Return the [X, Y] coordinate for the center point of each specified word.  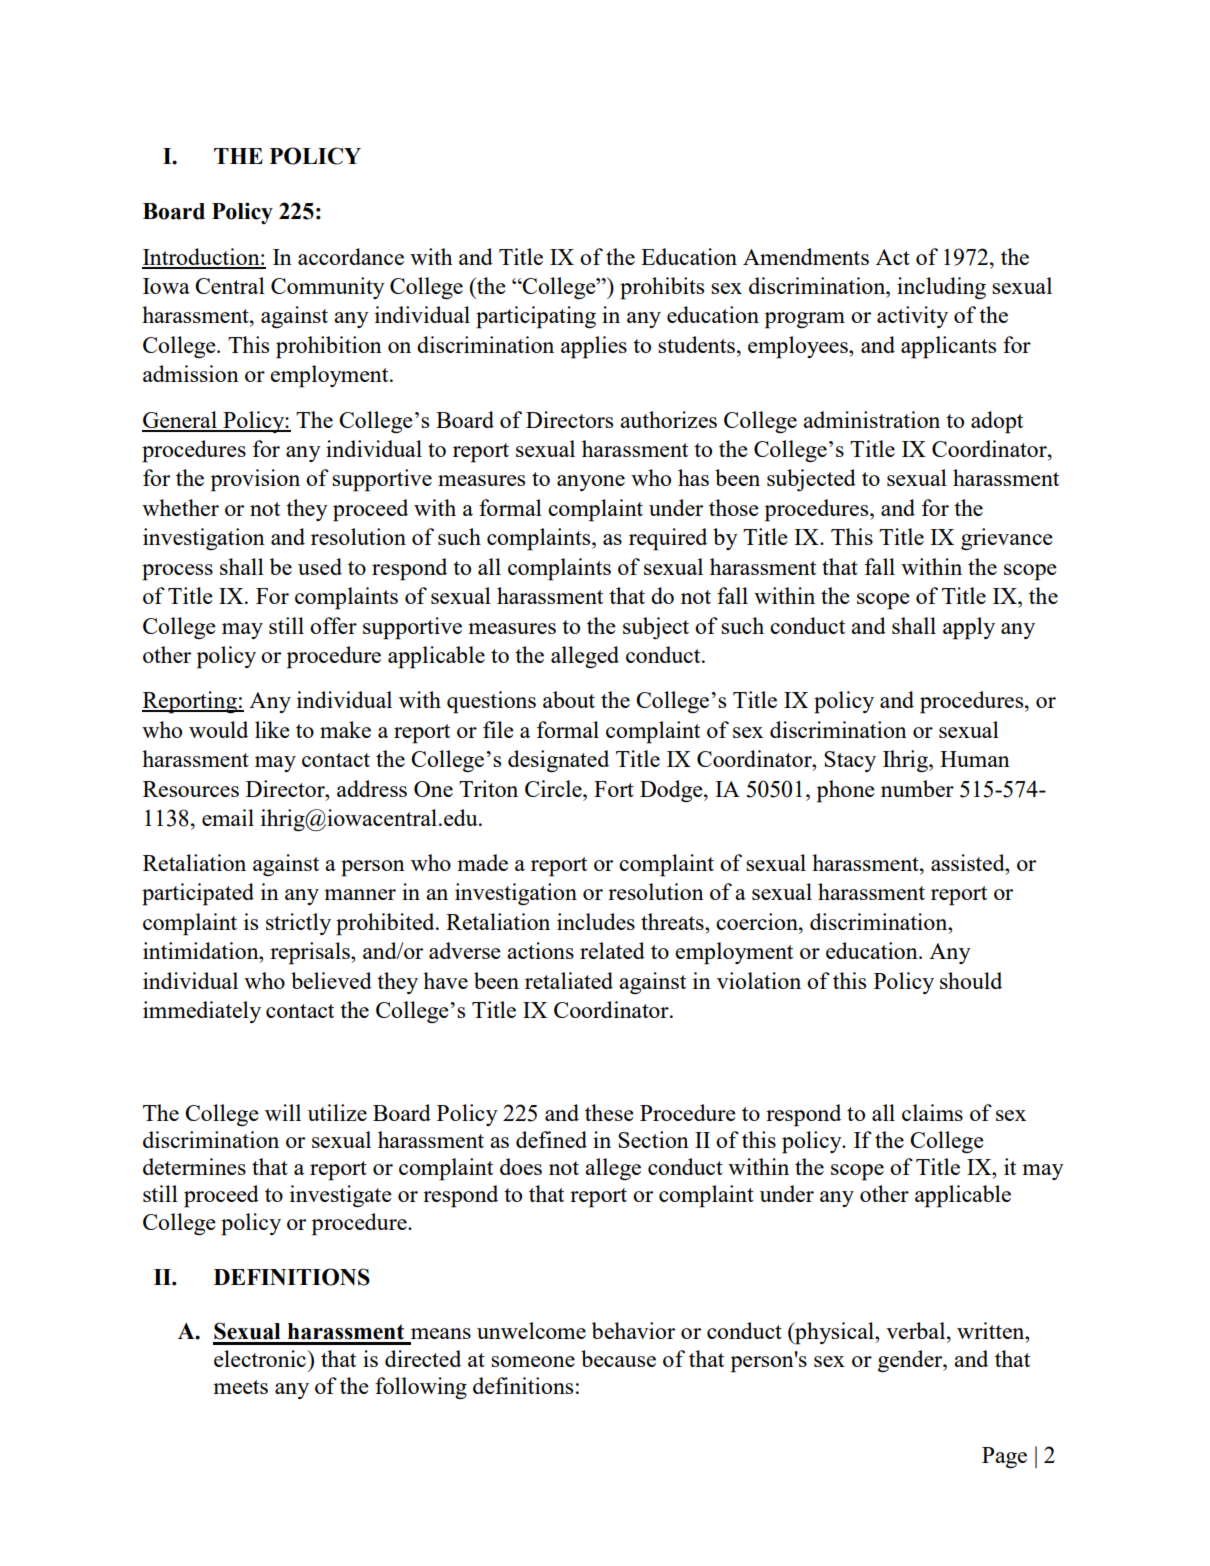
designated [558, 761]
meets [240, 1387]
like [272, 729]
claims [932, 1112]
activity [912, 317]
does [521, 1166]
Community [328, 288]
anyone [591, 483]
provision [255, 480]
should [971, 980]
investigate [341, 1196]
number [917, 788]
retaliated [569, 980]
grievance [1007, 539]
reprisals [311, 953]
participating [536, 317]
